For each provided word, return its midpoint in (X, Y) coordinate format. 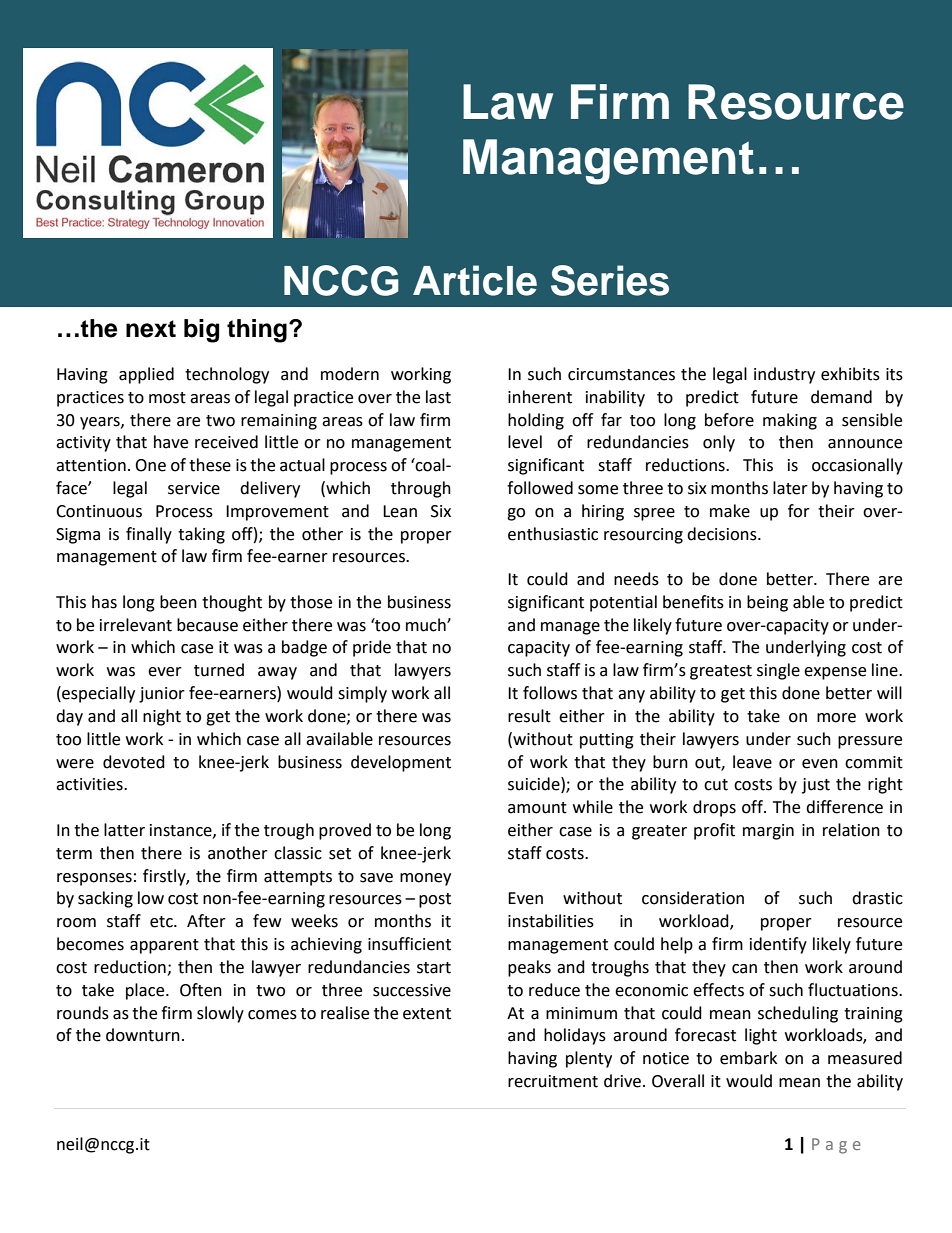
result (529, 716)
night (162, 717)
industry (784, 375)
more (836, 718)
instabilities (551, 921)
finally (149, 535)
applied (146, 375)
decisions (723, 534)
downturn (143, 1035)
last (438, 397)
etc (162, 922)
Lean (400, 511)
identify (778, 945)
